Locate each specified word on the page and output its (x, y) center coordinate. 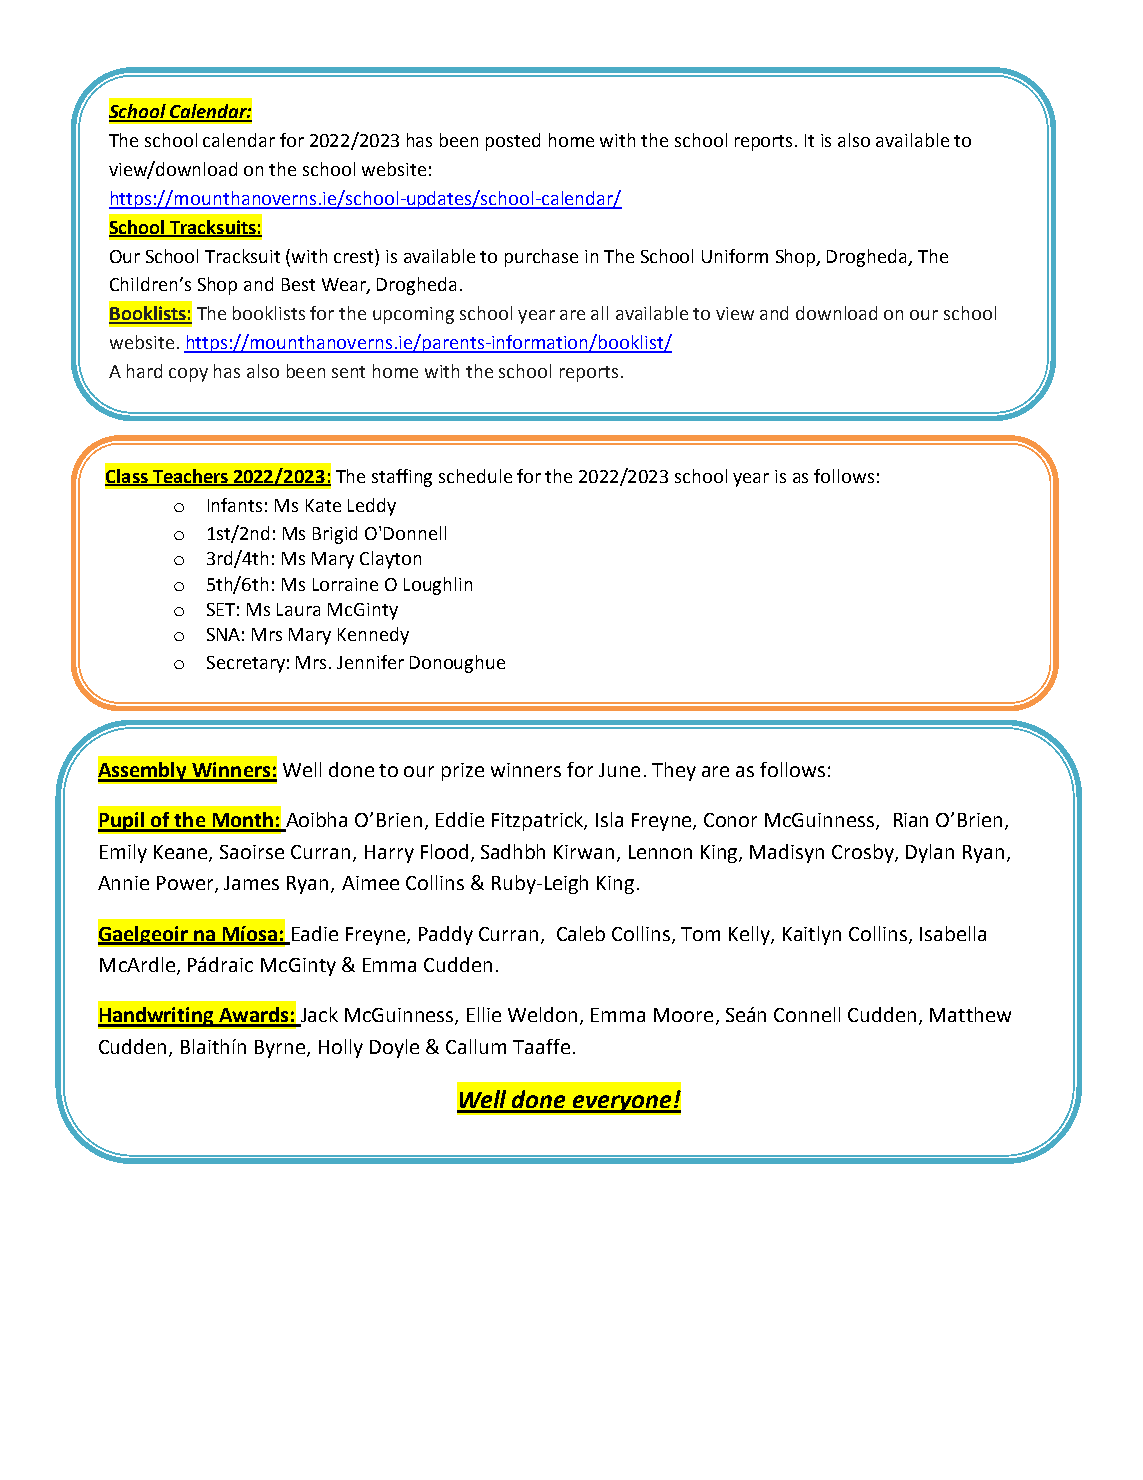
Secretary (246, 664)
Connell (807, 1014)
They (674, 771)
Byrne (281, 1049)
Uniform (735, 256)
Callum (476, 1046)
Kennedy (373, 636)
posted (513, 142)
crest (355, 256)
